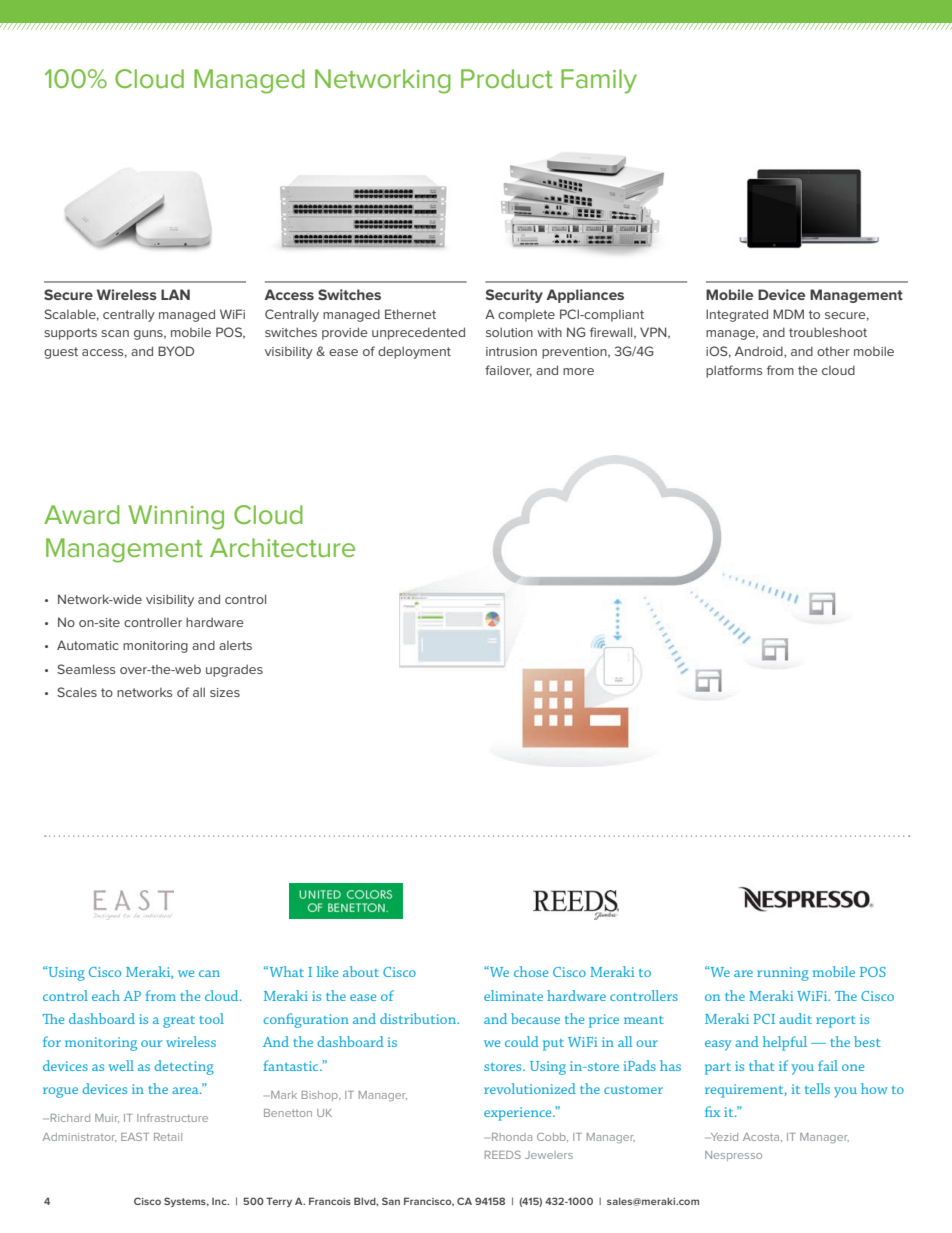 Image resolution: width=952 pixels, height=1233 pixels. I want to click on LAN, so click(175, 294).
